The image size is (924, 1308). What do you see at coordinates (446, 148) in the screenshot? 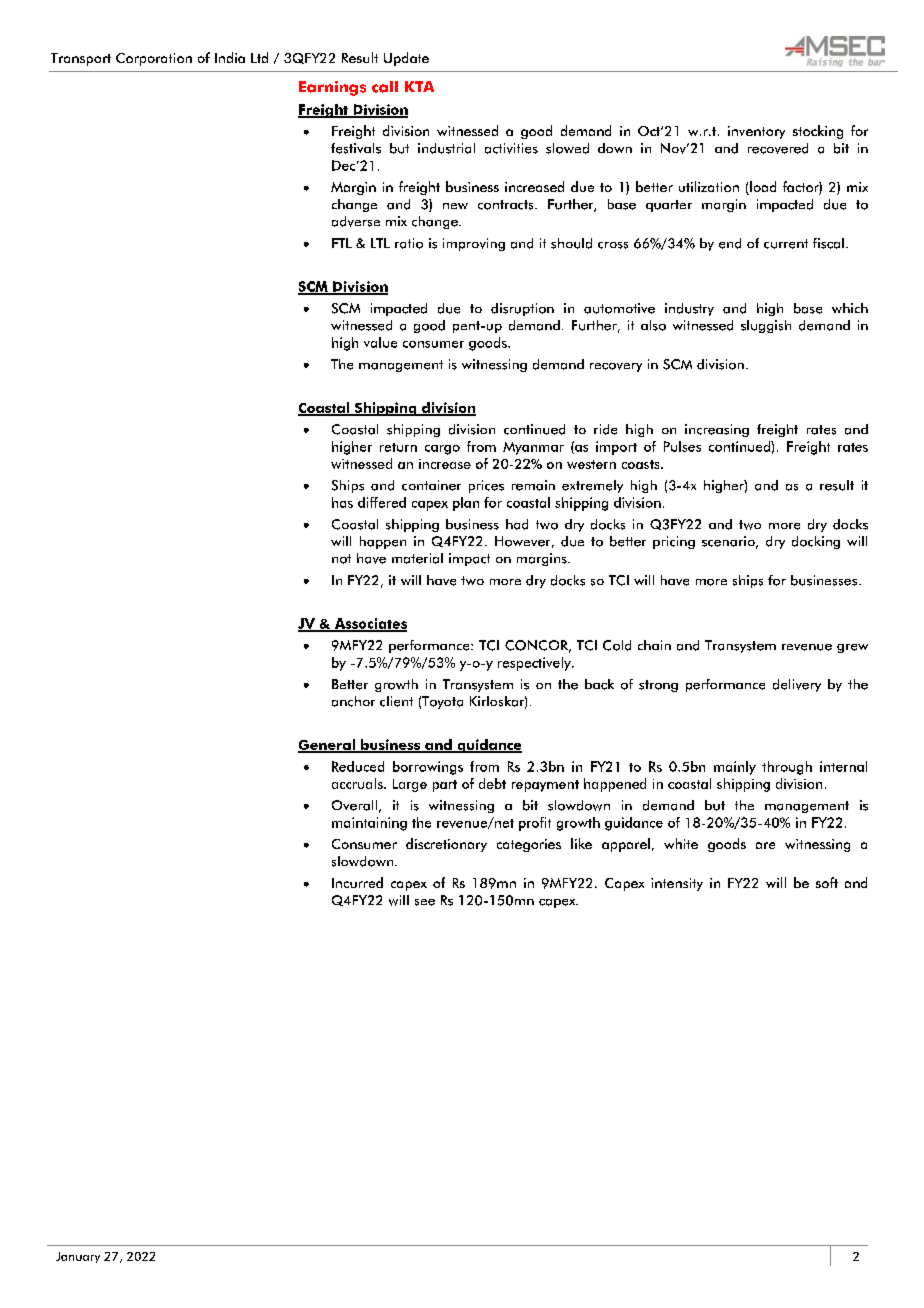
I see `industrial` at bounding box center [446, 148].
